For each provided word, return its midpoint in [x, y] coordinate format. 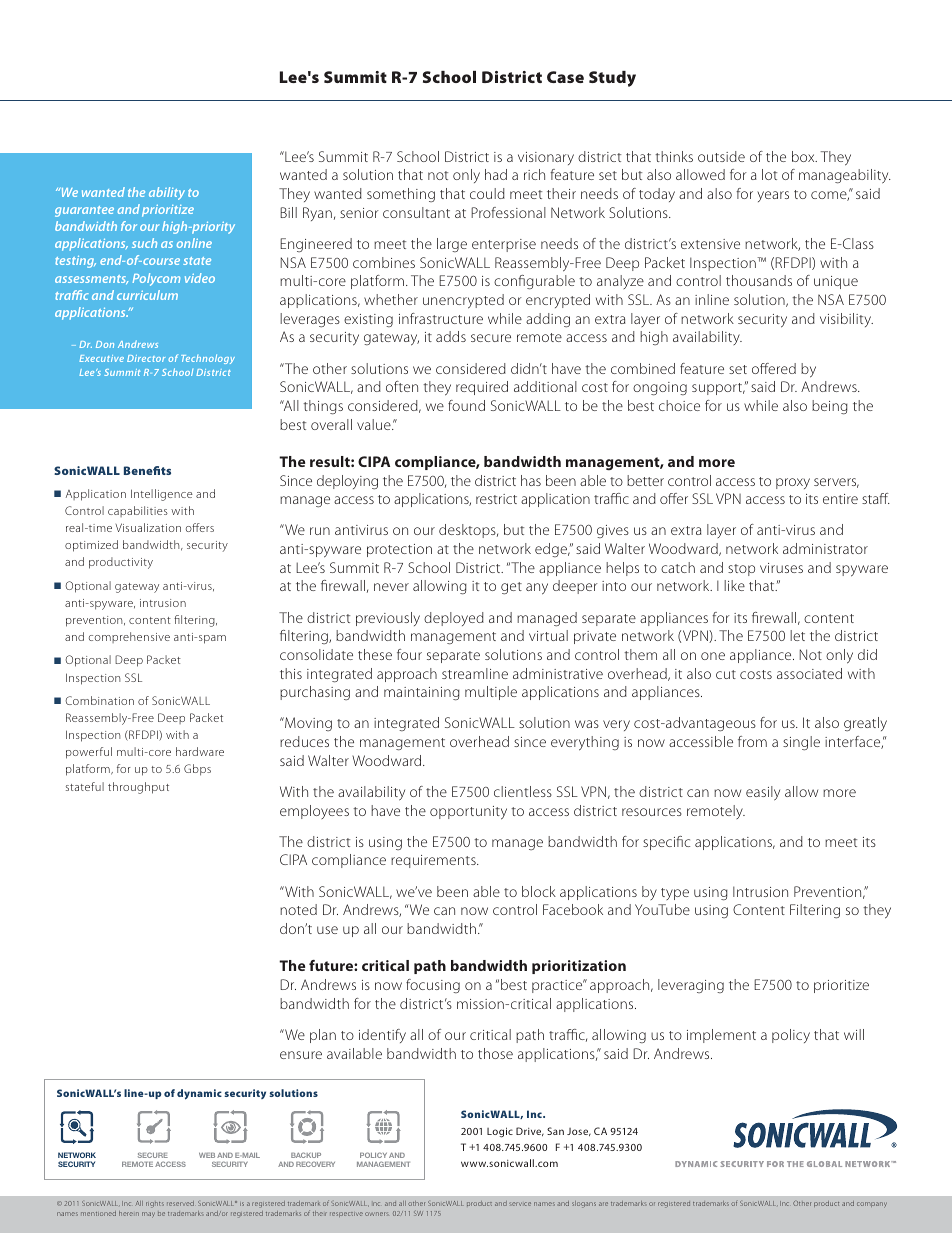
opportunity [468, 813]
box [804, 156]
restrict [496, 499]
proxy [793, 483]
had [496, 174]
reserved [180, 1203]
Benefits [147, 470]
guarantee [84, 211]
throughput [138, 788]
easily [763, 793]
